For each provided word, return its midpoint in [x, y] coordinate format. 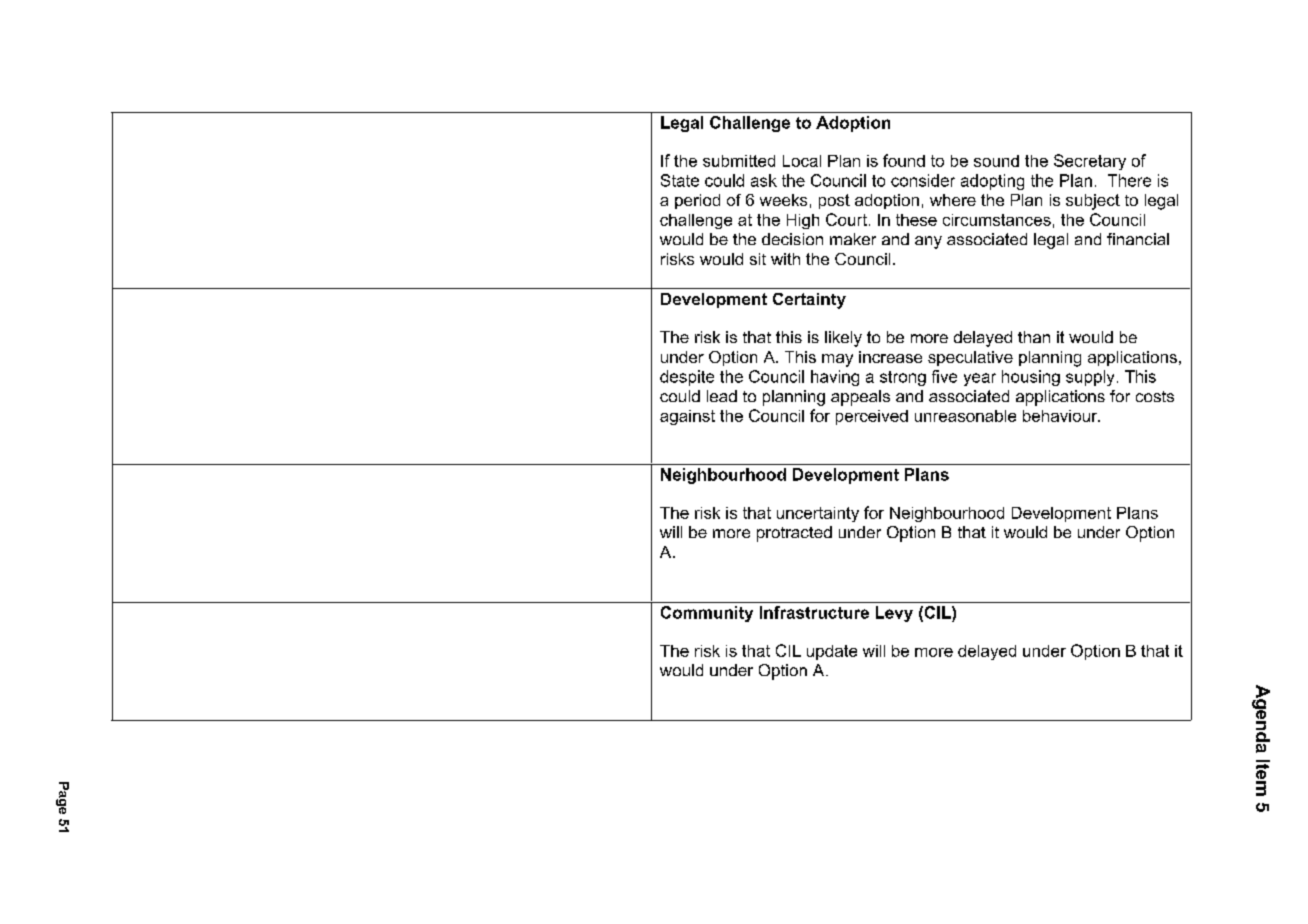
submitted [739, 161]
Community [707, 614]
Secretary [1090, 162]
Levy [894, 614]
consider [923, 180]
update [832, 652]
